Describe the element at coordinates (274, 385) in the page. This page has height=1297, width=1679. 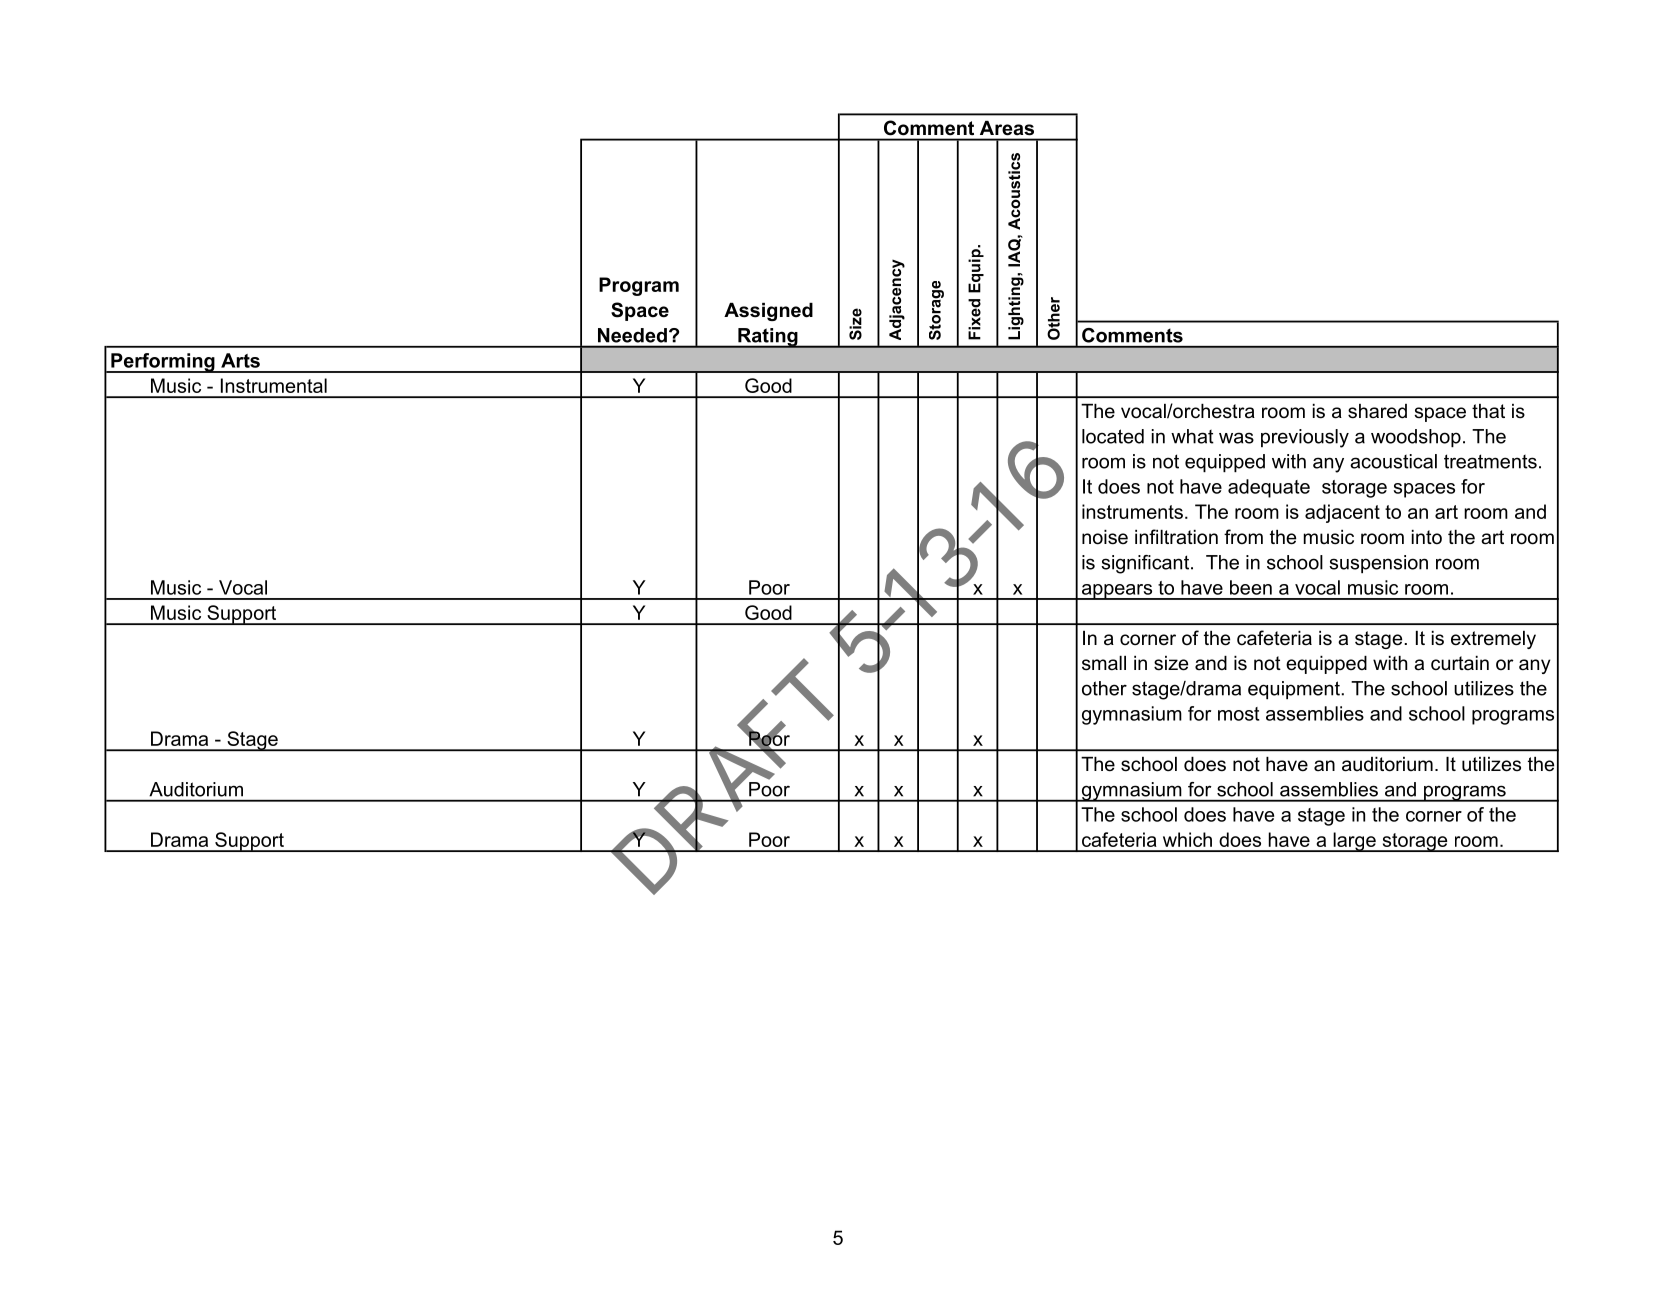
I see `Instrumental` at that location.
